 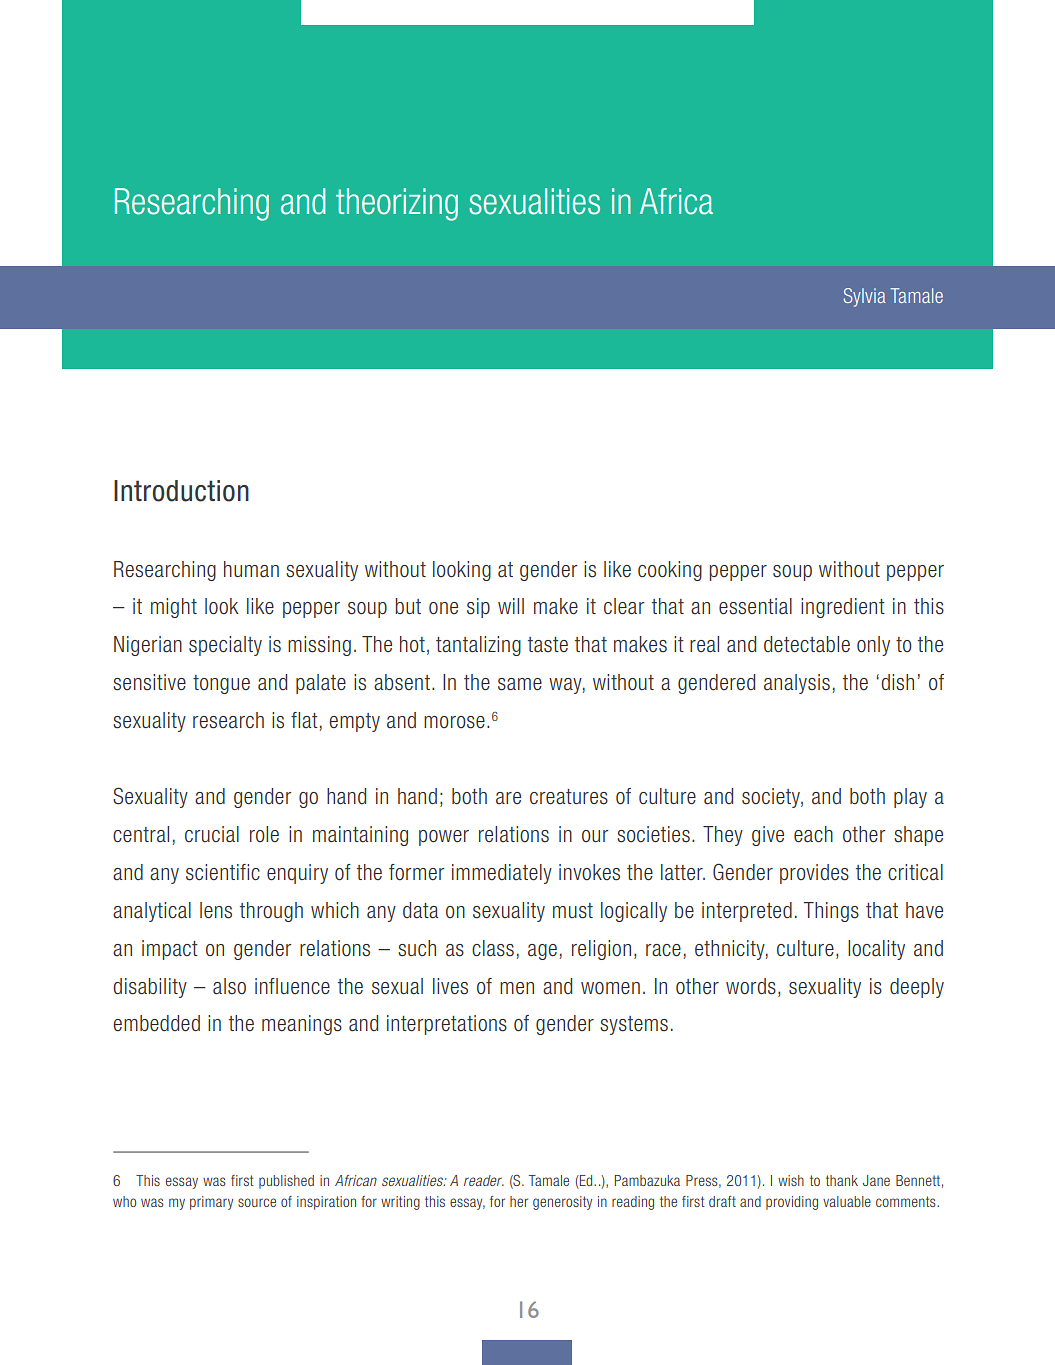 What do you see at coordinates (865, 297) in the image?
I see `Sylvia` at bounding box center [865, 297].
